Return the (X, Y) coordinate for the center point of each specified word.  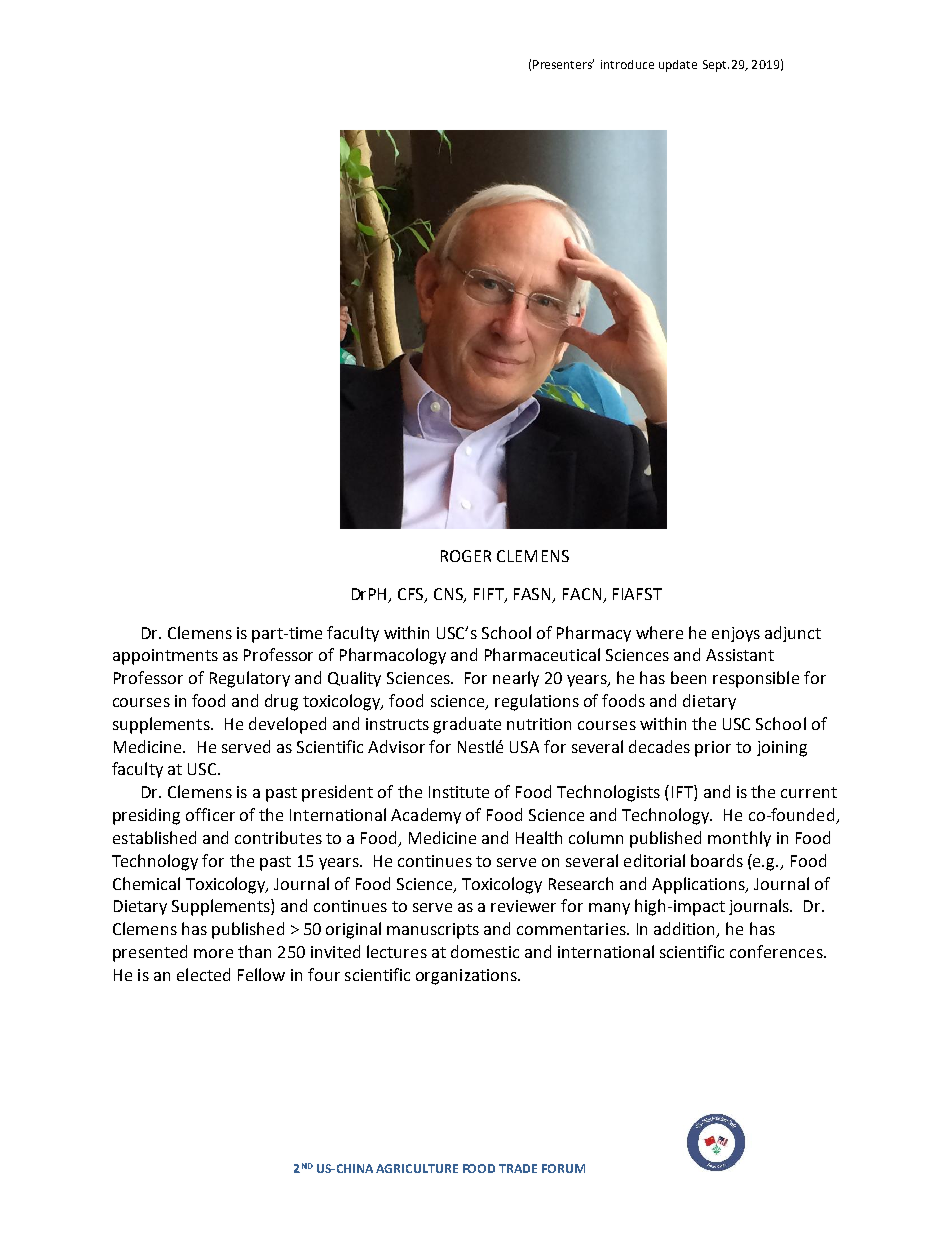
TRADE (518, 1168)
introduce (627, 64)
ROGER (466, 556)
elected (203, 974)
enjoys (736, 634)
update (678, 66)
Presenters (563, 64)
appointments (165, 657)
